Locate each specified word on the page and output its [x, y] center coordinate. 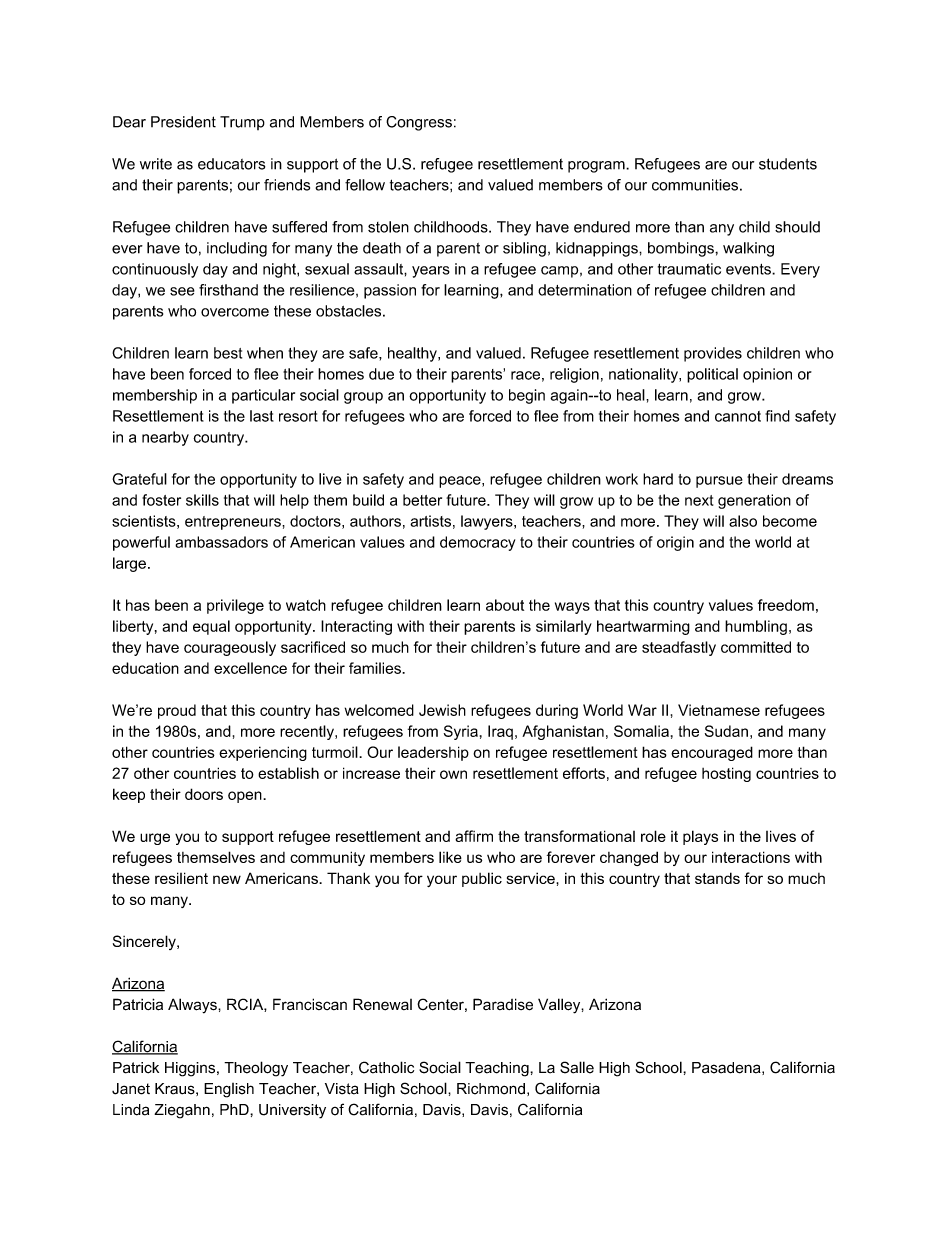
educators [231, 164]
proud [177, 711]
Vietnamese [719, 710]
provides [713, 354]
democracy [477, 543]
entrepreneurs [234, 523]
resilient [181, 878]
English [229, 1090]
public [482, 879]
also [743, 521]
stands [717, 878]
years [431, 272]
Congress [419, 123]
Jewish [442, 710]
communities [695, 185]
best [228, 353]
